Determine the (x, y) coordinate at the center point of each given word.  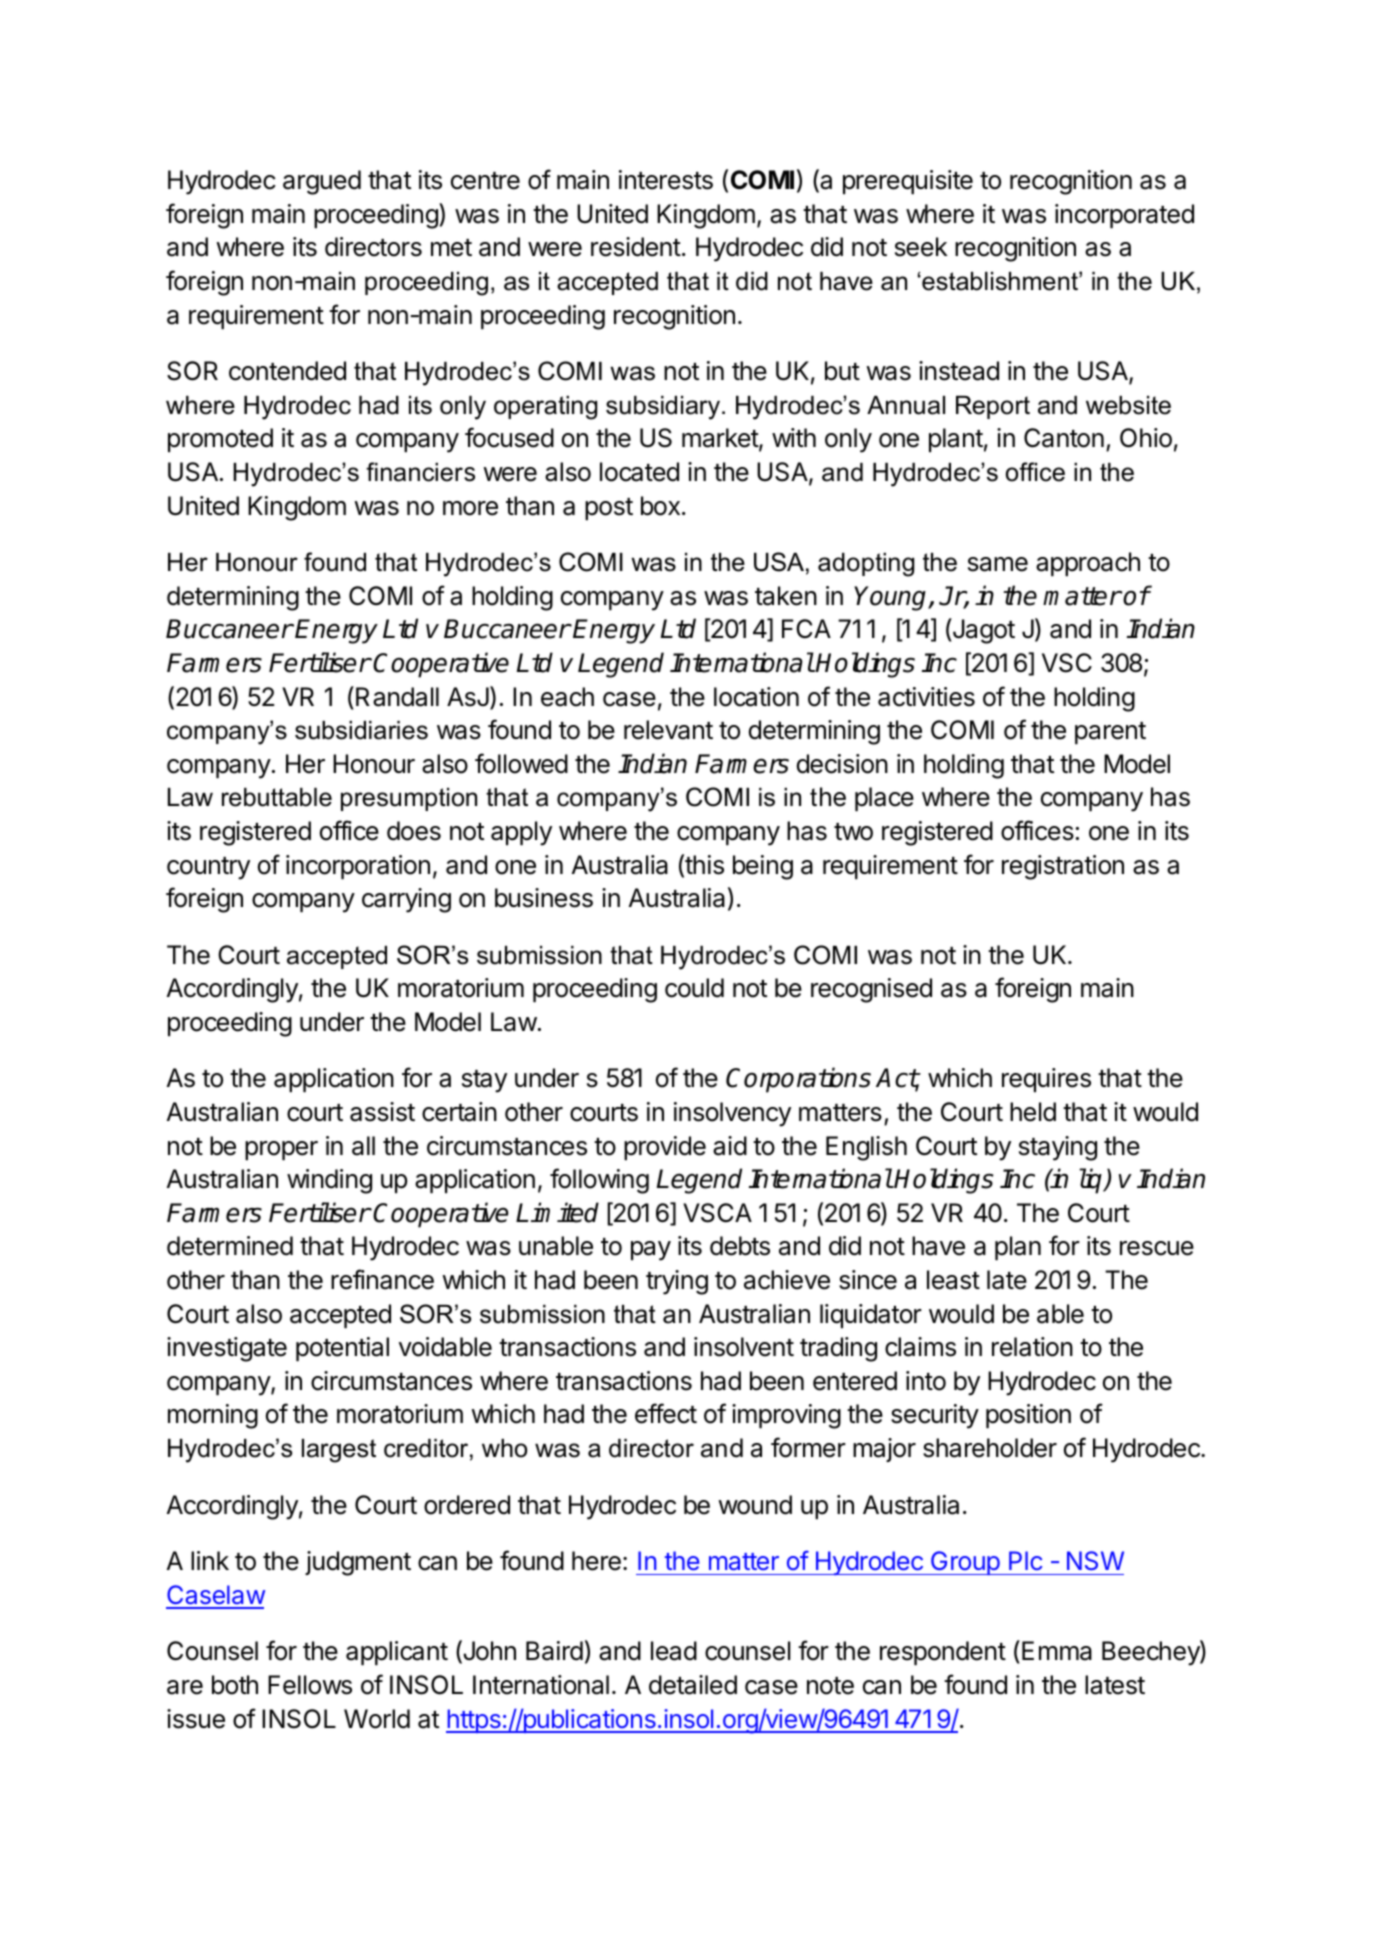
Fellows (310, 1685)
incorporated (1124, 216)
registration (1063, 867)
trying (677, 1282)
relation (1032, 1347)
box (660, 506)
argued (322, 182)
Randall (397, 697)
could (694, 988)
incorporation (358, 867)
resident (636, 247)
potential (342, 1349)
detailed (693, 1685)
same (998, 564)
